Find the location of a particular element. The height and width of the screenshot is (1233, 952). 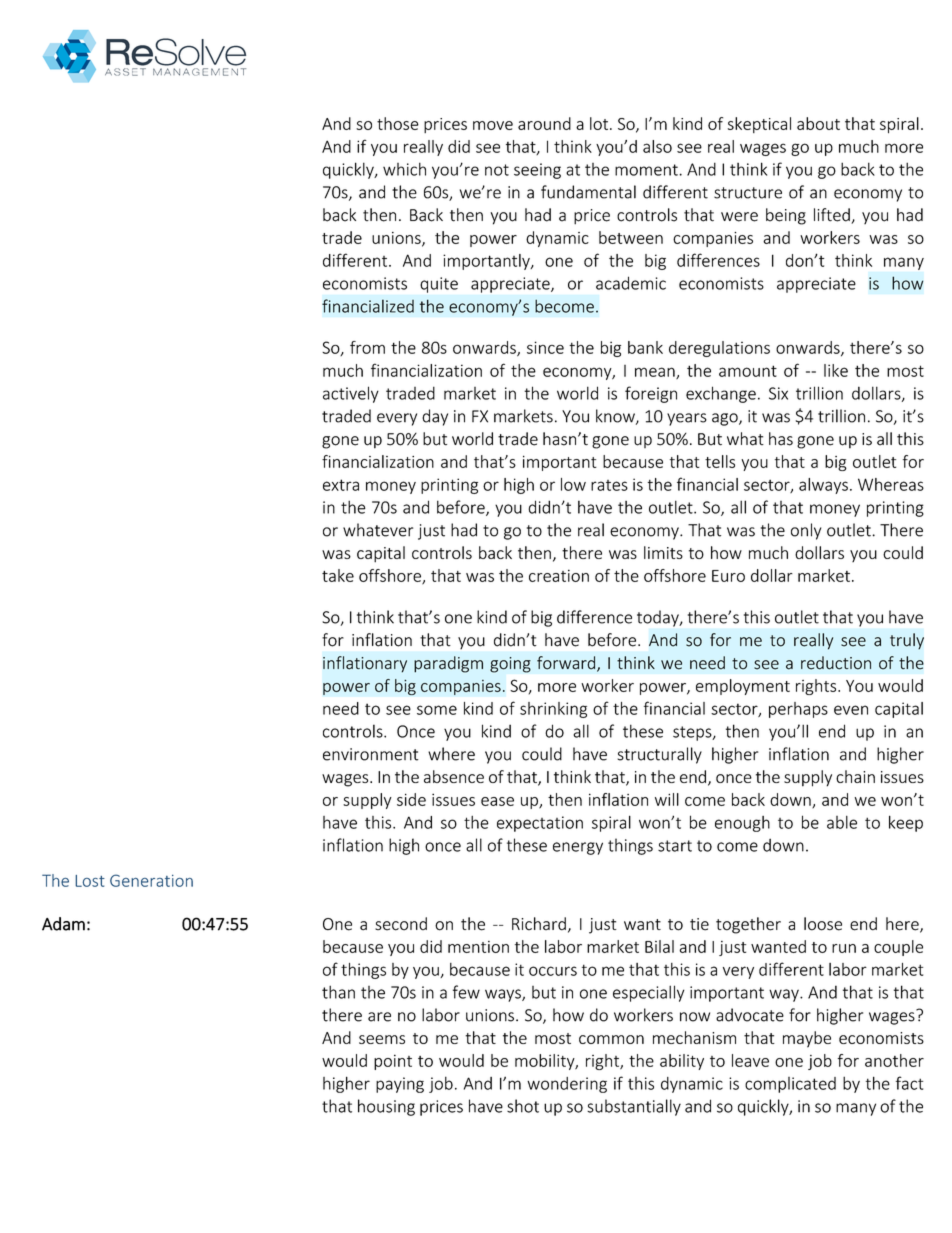

low is located at coordinates (573, 484).
